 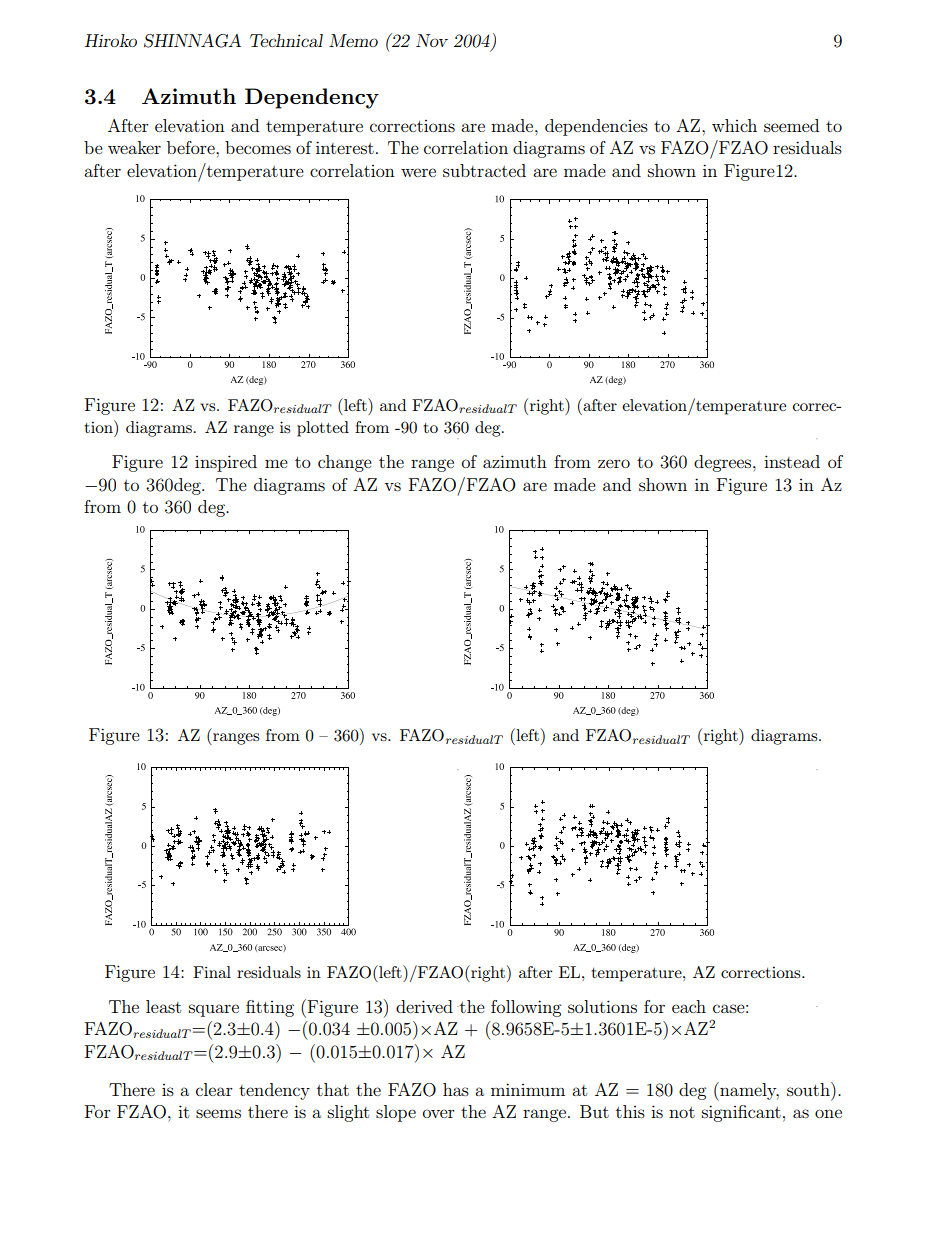 What do you see at coordinates (345, 463) in the document?
I see `change` at bounding box center [345, 463].
